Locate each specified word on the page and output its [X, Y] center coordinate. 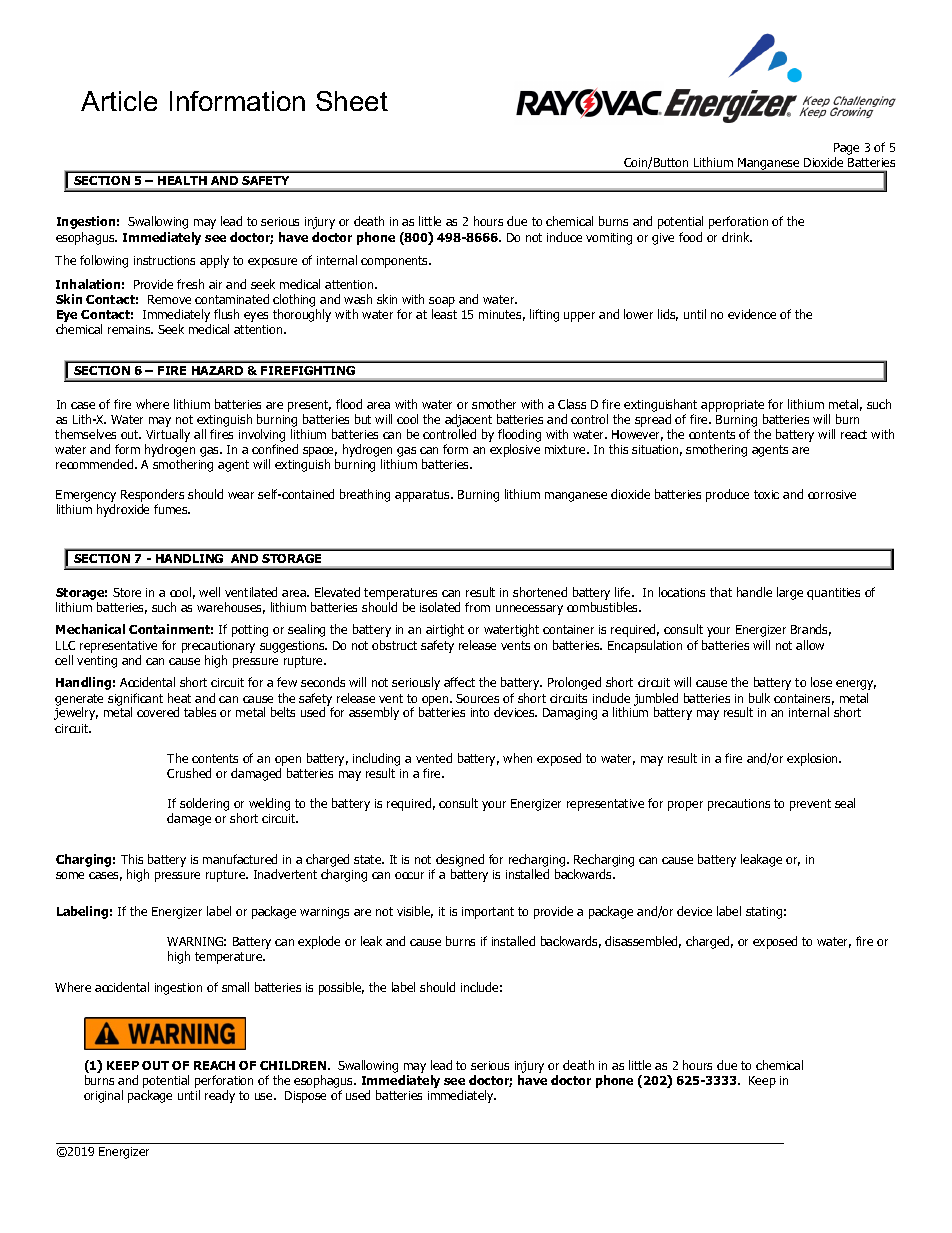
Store [127, 592]
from [477, 607]
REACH [214, 1065]
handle [754, 592]
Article [119, 101]
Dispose [305, 1097]
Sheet [352, 101]
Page [846, 149]
